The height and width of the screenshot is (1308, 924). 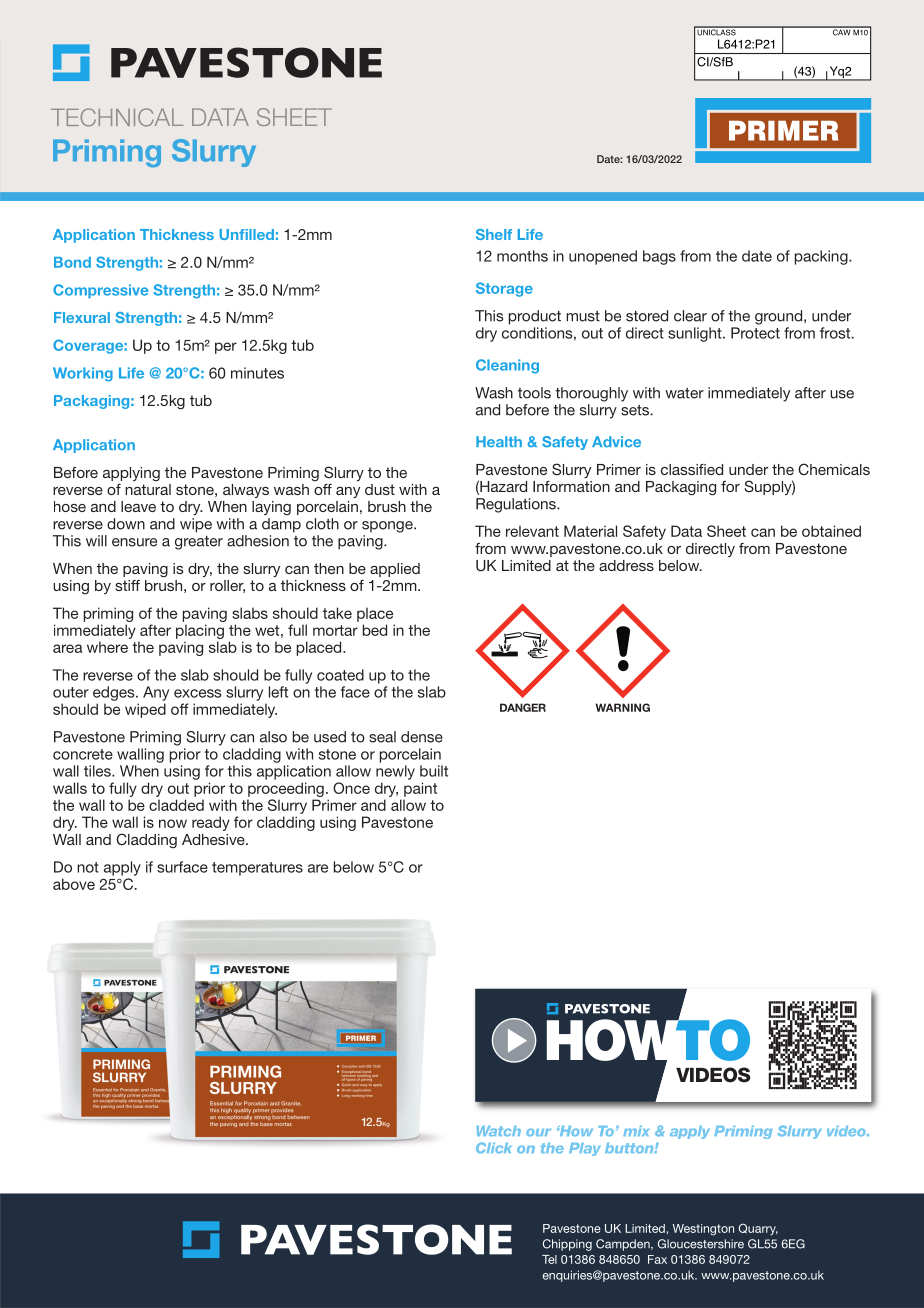 I want to click on Shelf, so click(x=494, y=234).
